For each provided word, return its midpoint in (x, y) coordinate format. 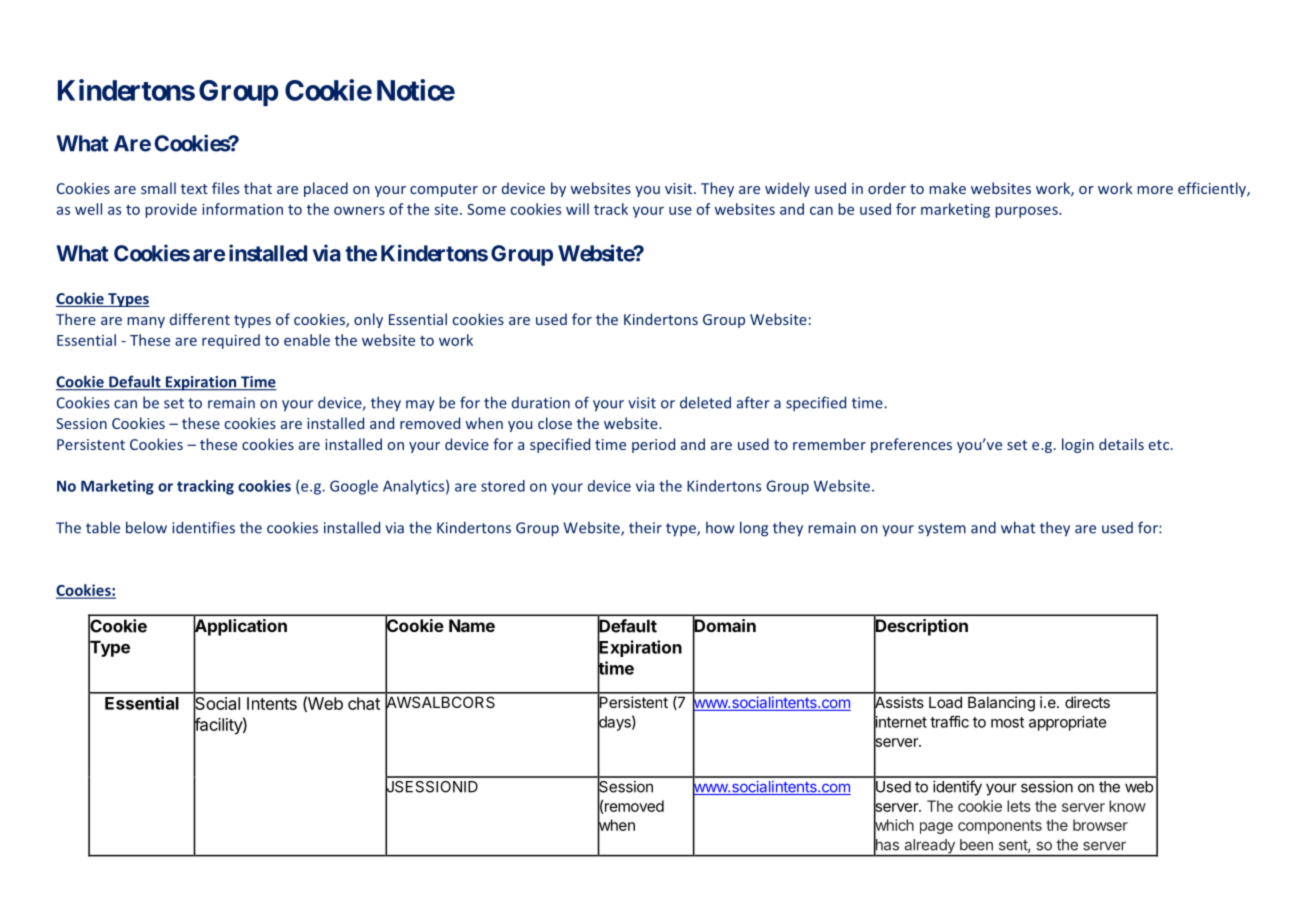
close (555, 423)
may (420, 405)
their (645, 527)
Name (472, 625)
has (886, 845)
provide (171, 210)
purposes (1027, 212)
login (1078, 445)
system (942, 530)
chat (364, 703)
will (577, 209)
